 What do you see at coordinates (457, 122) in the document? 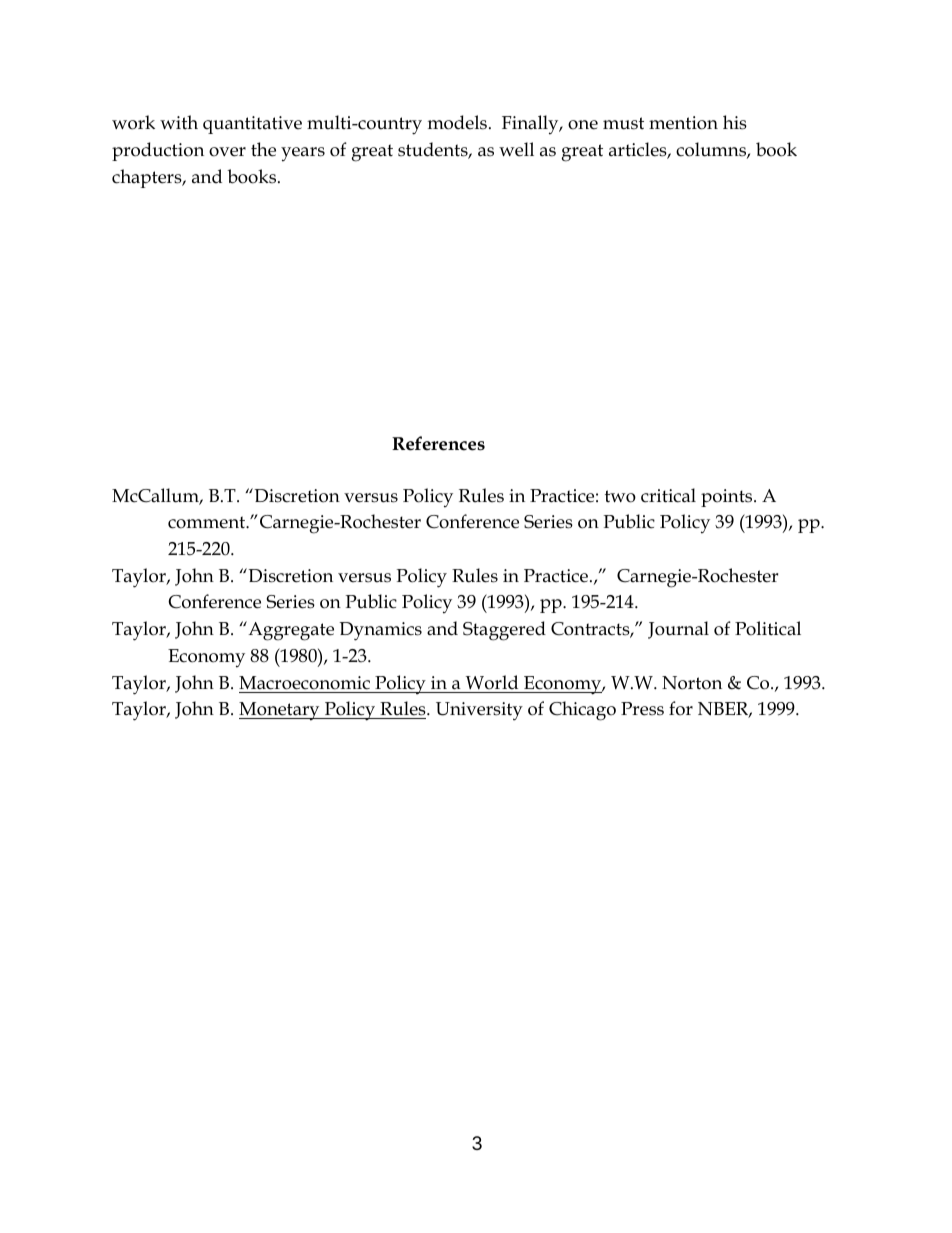
I see `models` at bounding box center [457, 122].
